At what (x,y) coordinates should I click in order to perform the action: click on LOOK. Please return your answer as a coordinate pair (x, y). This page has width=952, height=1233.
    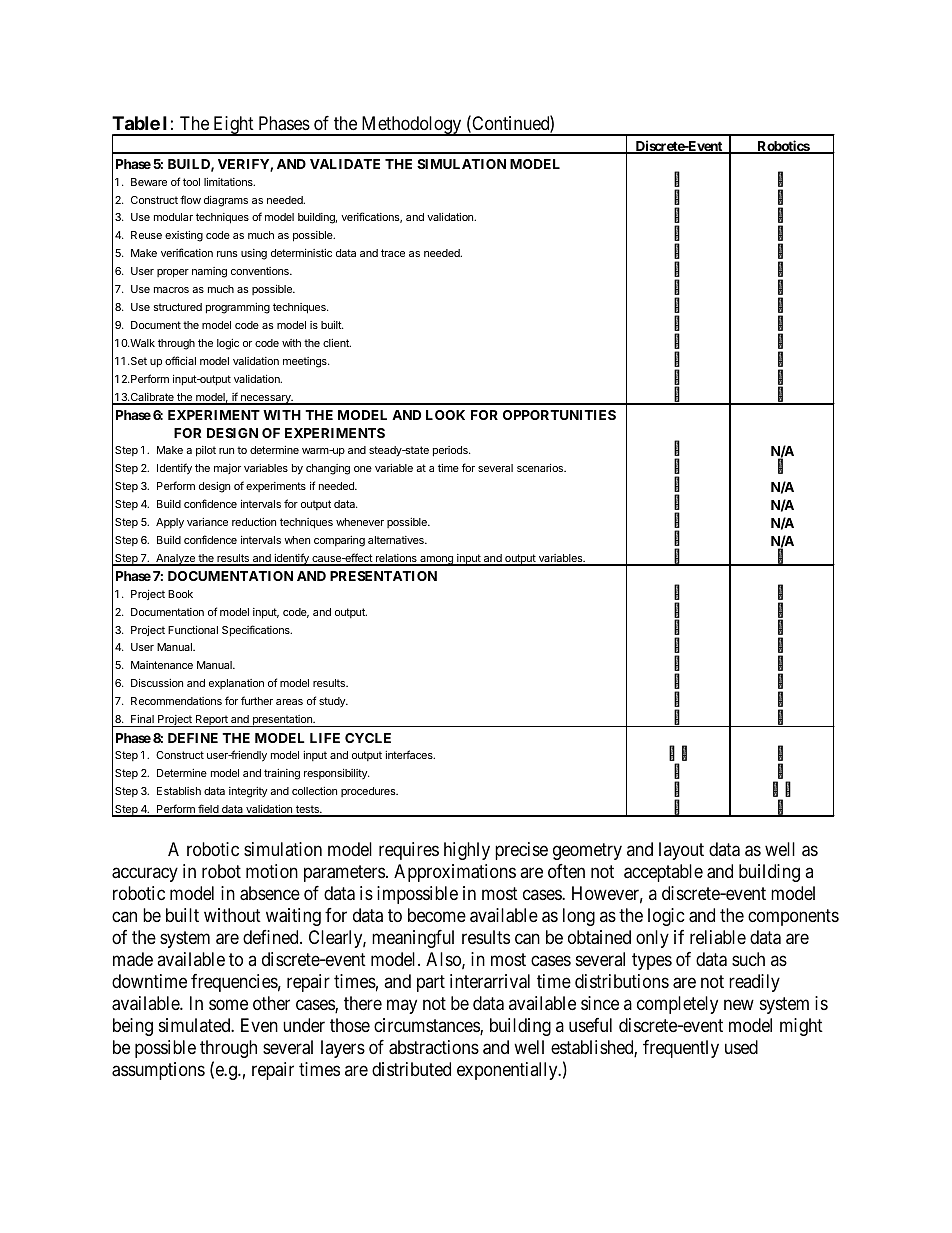
    Looking at the image, I should click on (445, 415).
